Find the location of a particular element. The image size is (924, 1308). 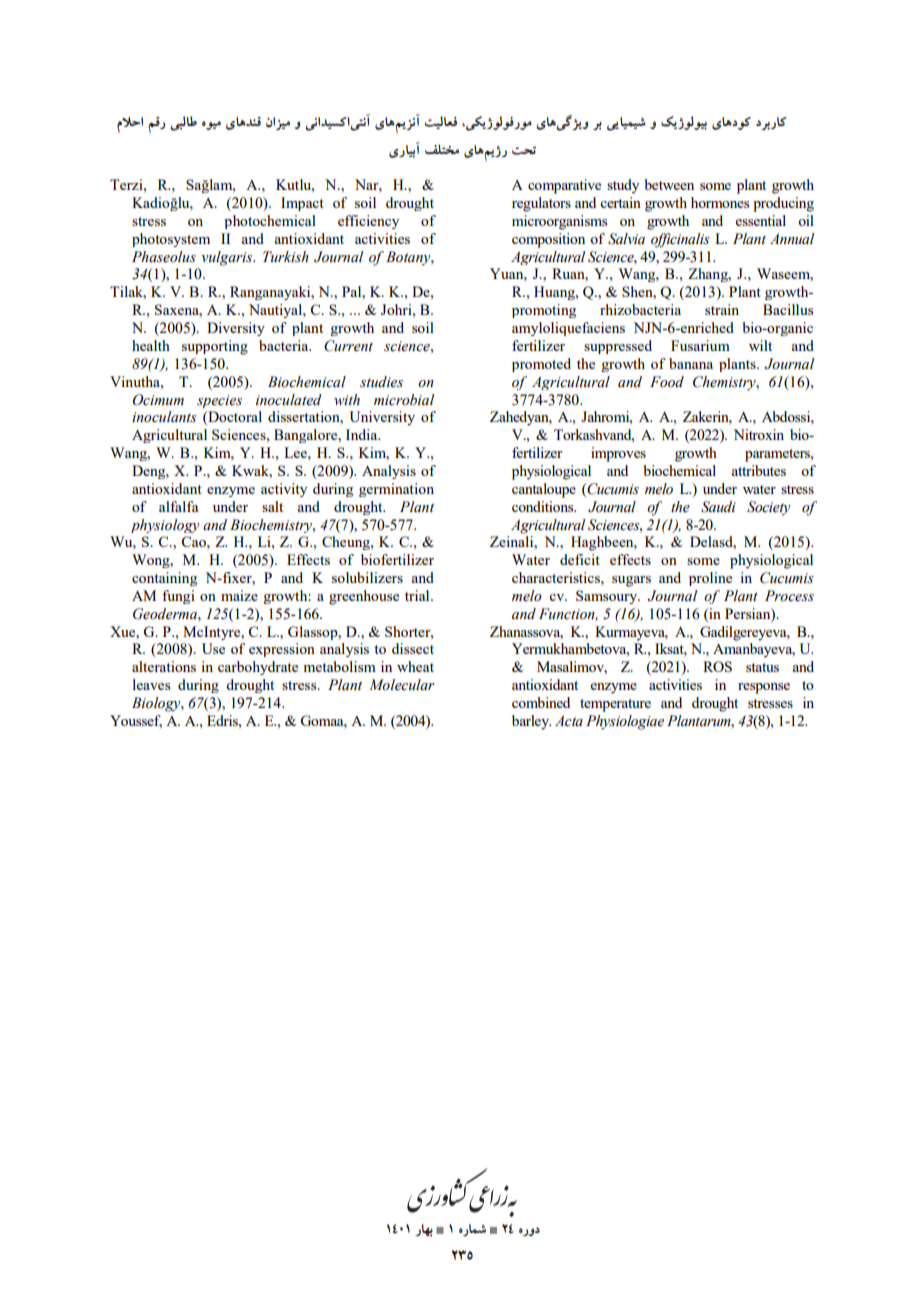

Saudi is located at coordinates (718, 507).
